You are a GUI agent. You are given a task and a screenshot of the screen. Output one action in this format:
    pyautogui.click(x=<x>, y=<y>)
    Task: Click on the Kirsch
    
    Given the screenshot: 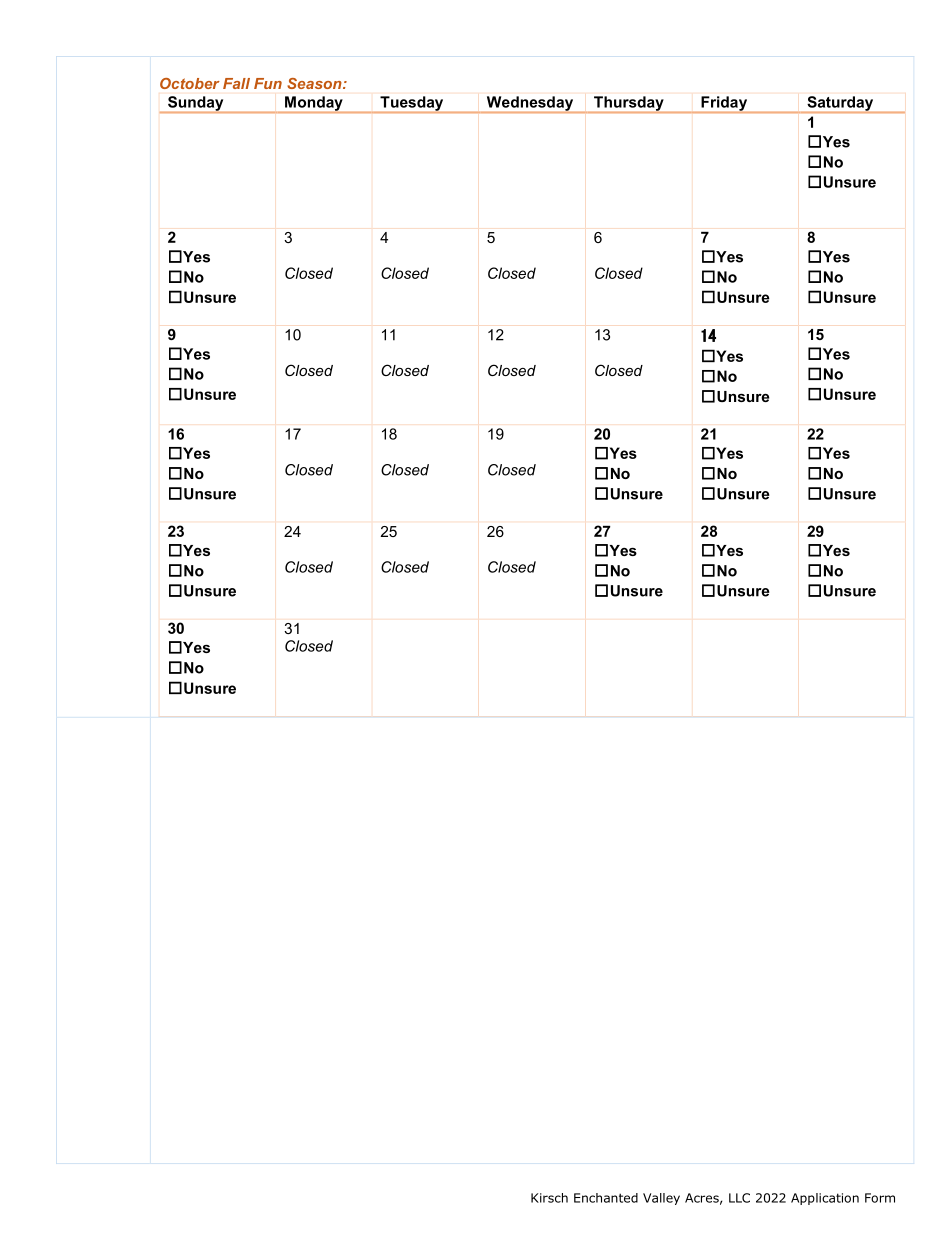 What is the action you would take?
    pyautogui.click(x=549, y=1198)
